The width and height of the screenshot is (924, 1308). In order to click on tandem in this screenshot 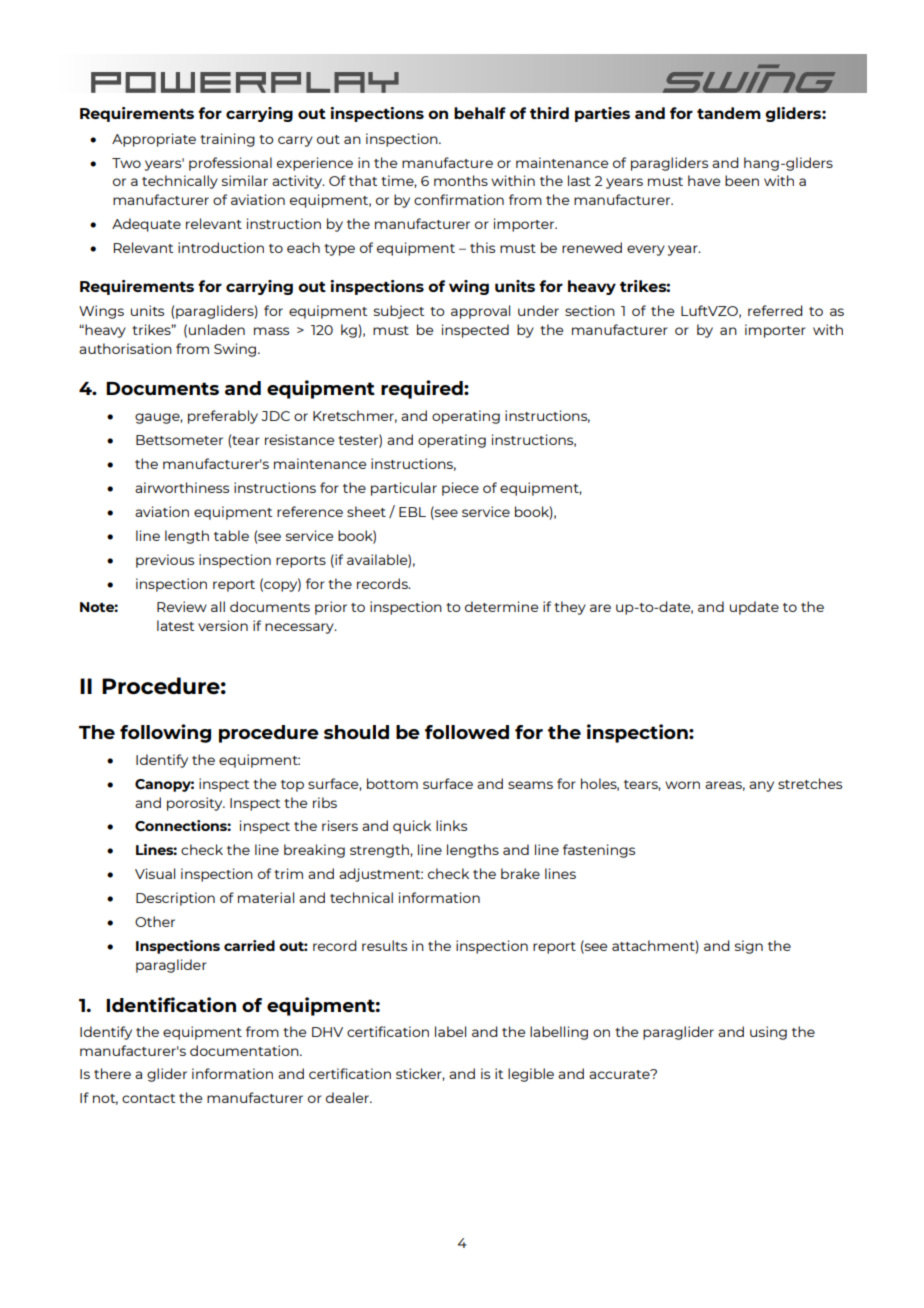, I will do `click(729, 113)`.
